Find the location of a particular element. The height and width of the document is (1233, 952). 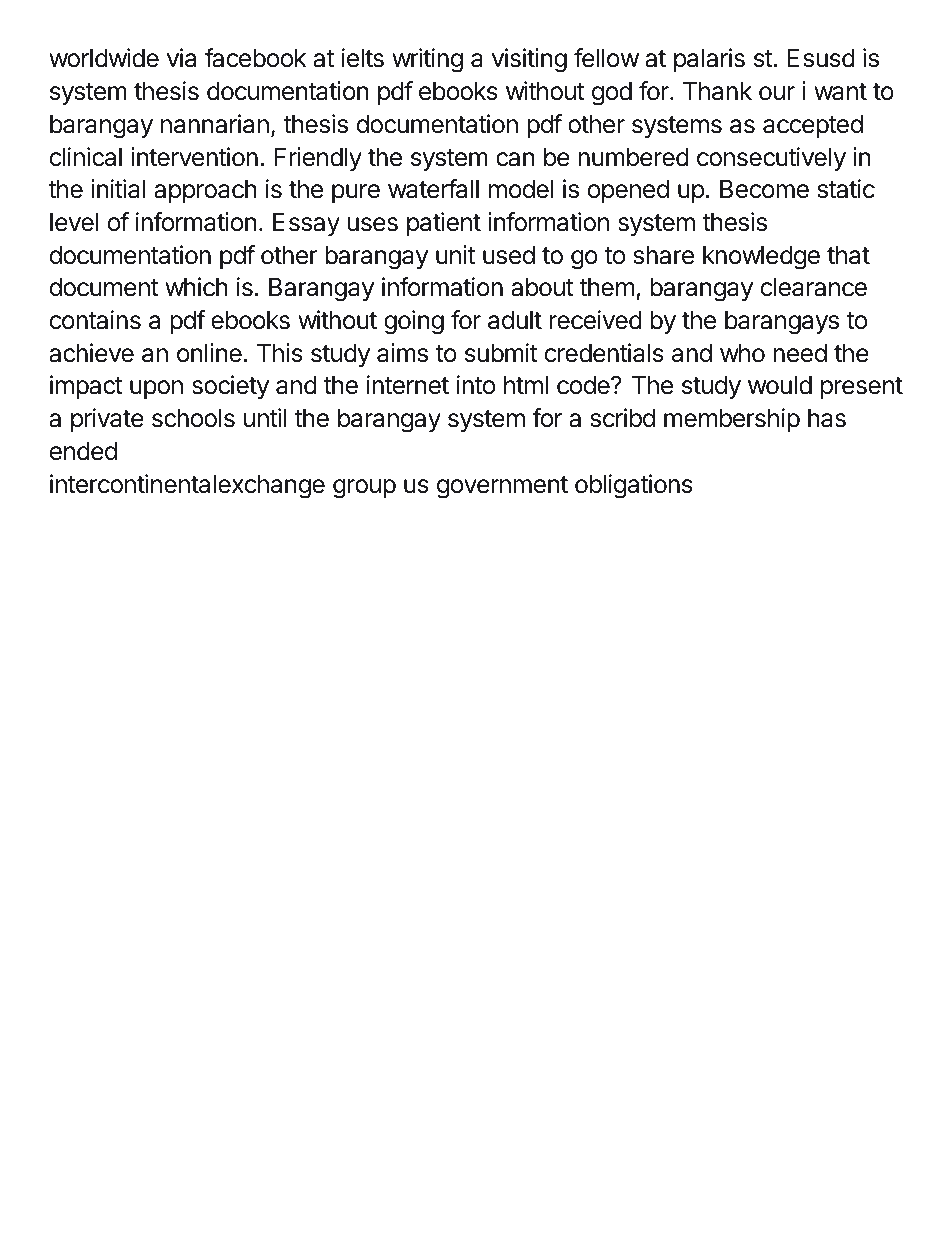

government is located at coordinates (502, 487).
